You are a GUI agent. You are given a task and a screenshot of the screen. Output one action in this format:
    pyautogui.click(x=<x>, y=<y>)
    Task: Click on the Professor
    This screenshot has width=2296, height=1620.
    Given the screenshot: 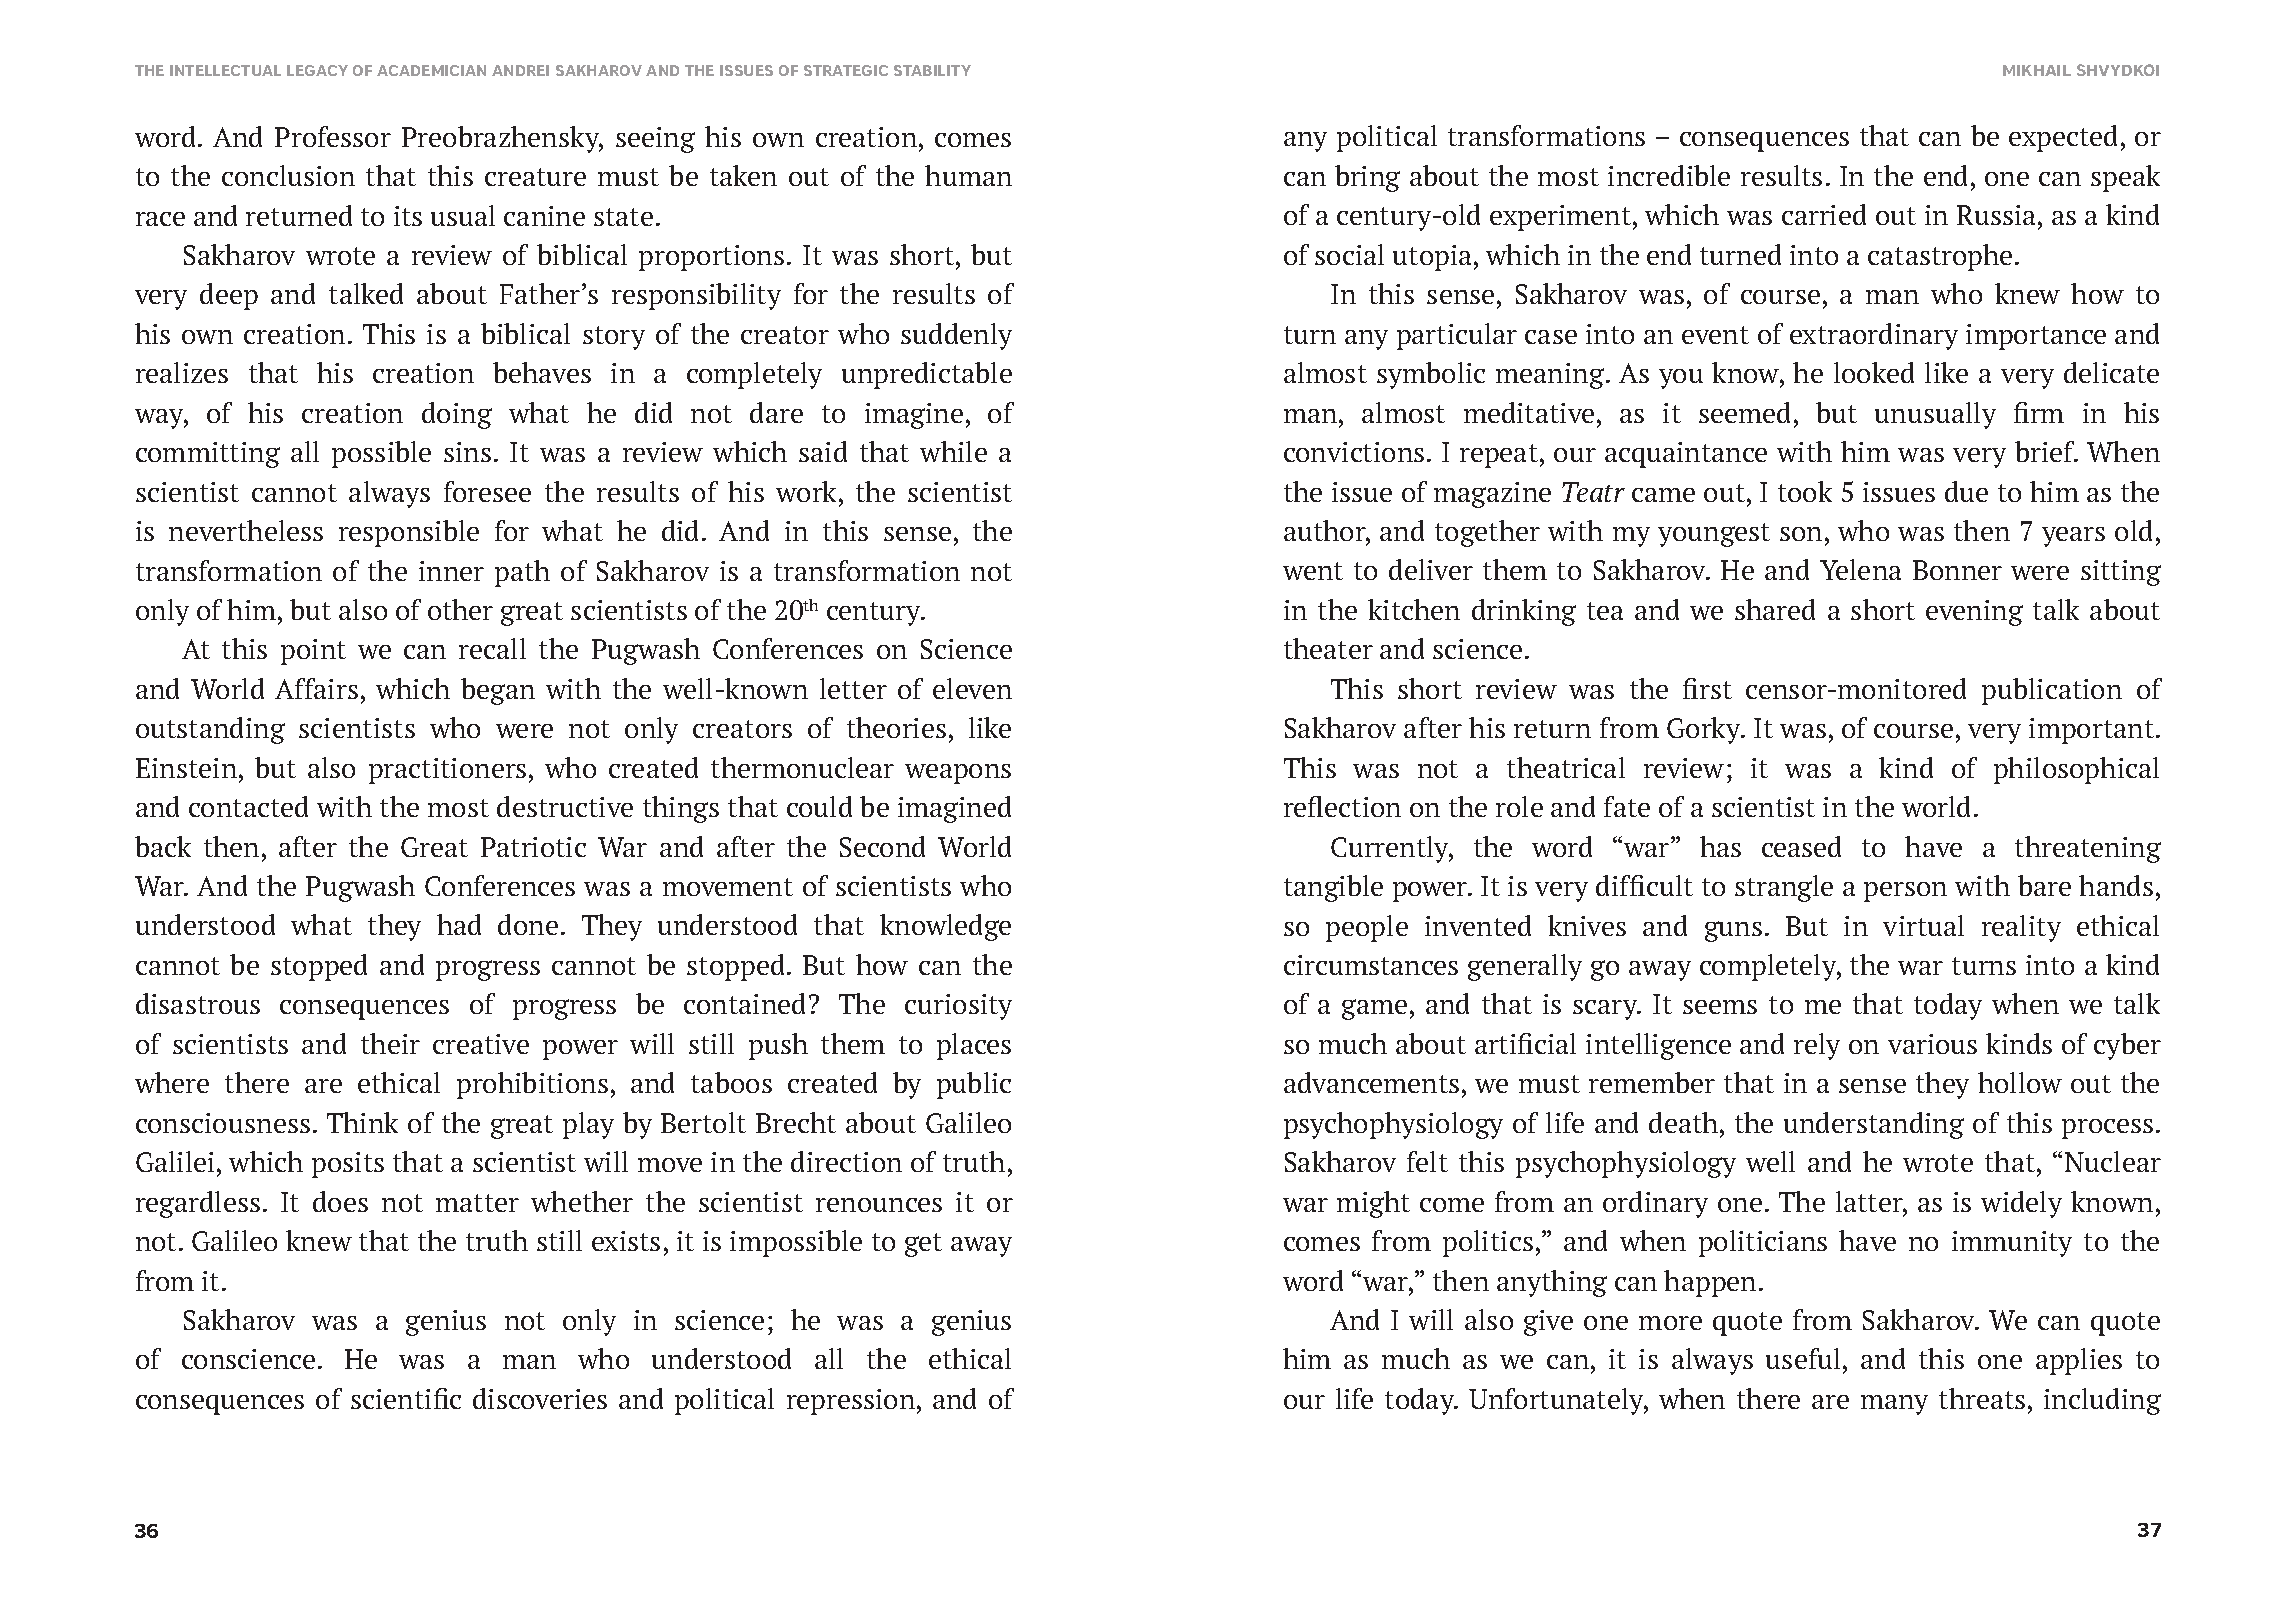 What is the action you would take?
    pyautogui.click(x=333, y=136)
